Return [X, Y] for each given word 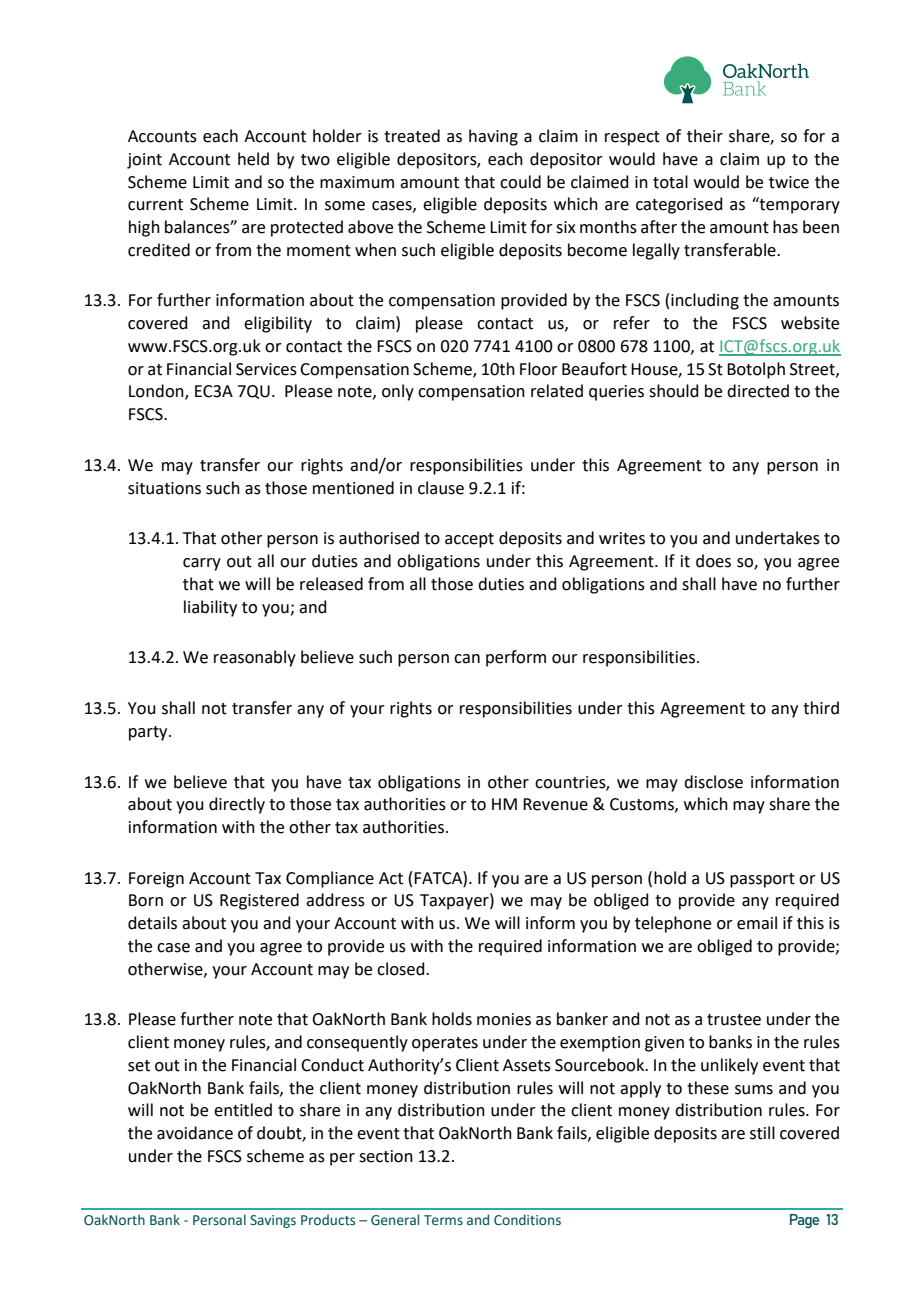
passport [762, 880]
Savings [273, 1221]
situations [164, 488]
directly [237, 805]
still [762, 1133]
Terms [443, 1220]
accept [469, 540]
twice [789, 182]
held [253, 159]
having [493, 137]
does [713, 561]
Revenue [555, 804]
